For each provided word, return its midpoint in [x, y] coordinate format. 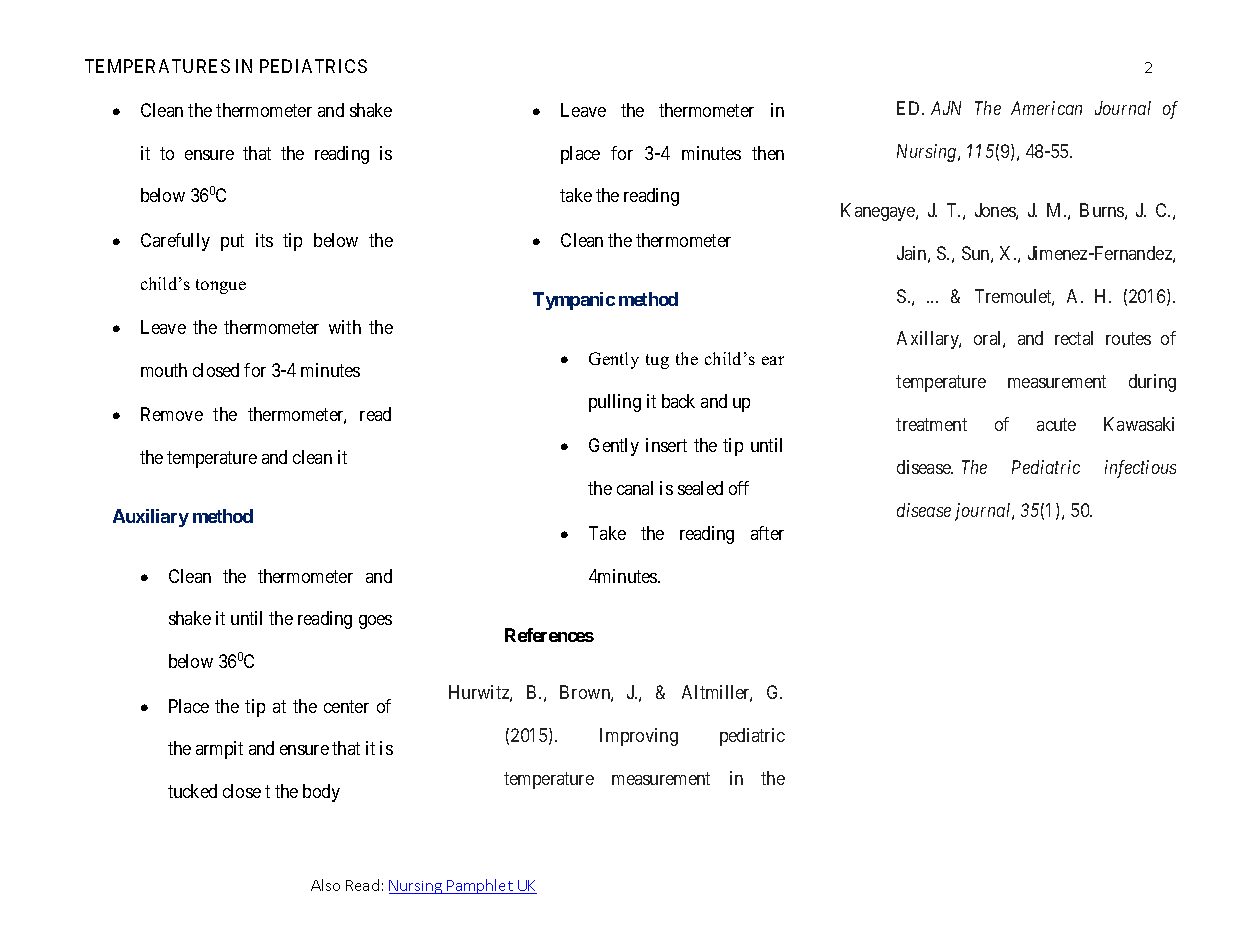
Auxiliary [151, 518]
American [1046, 108]
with [345, 327]
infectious [1140, 469]
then [768, 153]
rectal [1074, 338]
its [264, 240]
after [767, 533]
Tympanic [574, 301]
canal [635, 488]
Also [325, 885]
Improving [639, 737]
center [346, 706]
